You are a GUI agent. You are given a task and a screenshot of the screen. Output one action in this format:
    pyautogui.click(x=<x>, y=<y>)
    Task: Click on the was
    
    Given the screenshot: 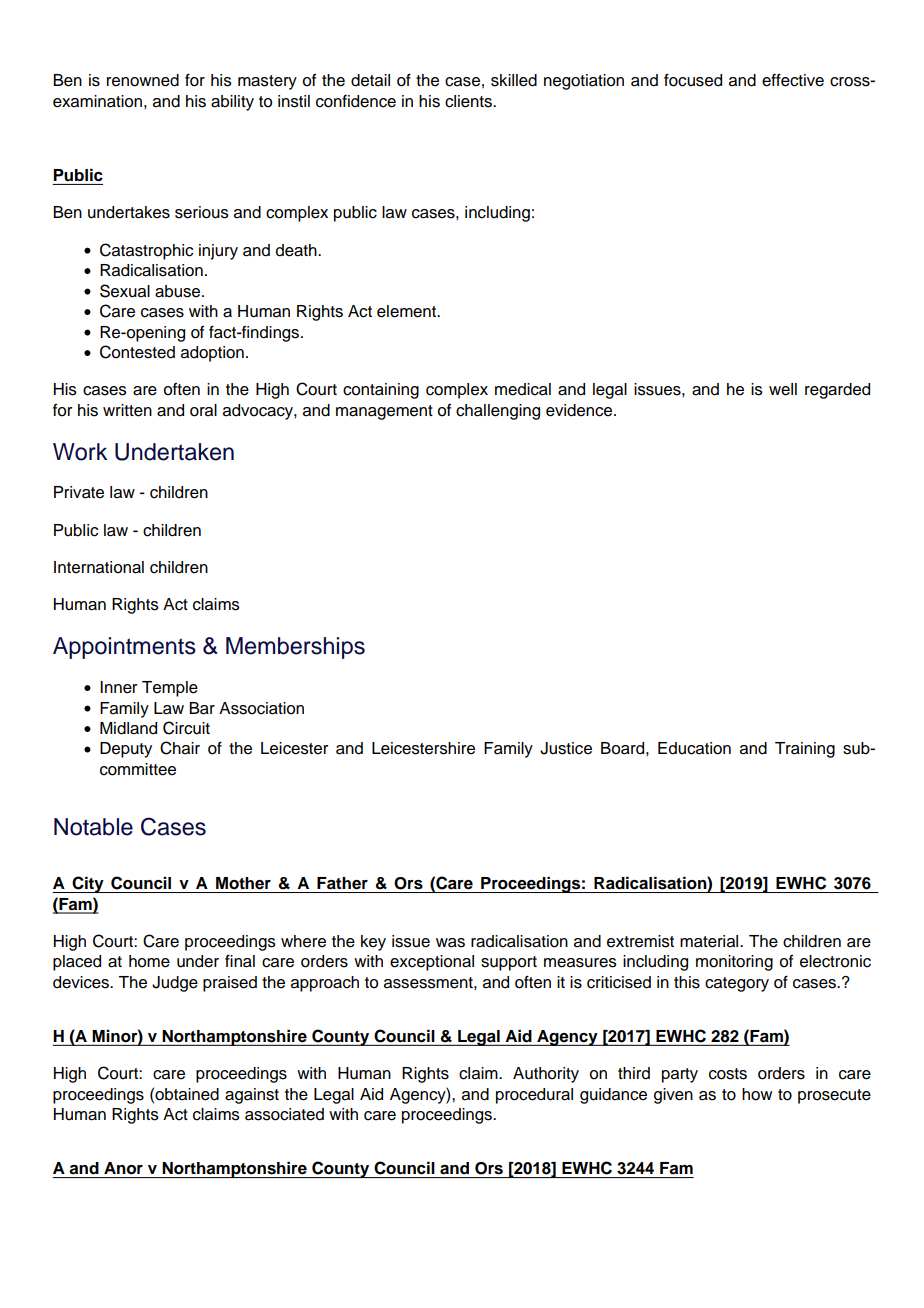 What is the action you would take?
    pyautogui.click(x=450, y=943)
